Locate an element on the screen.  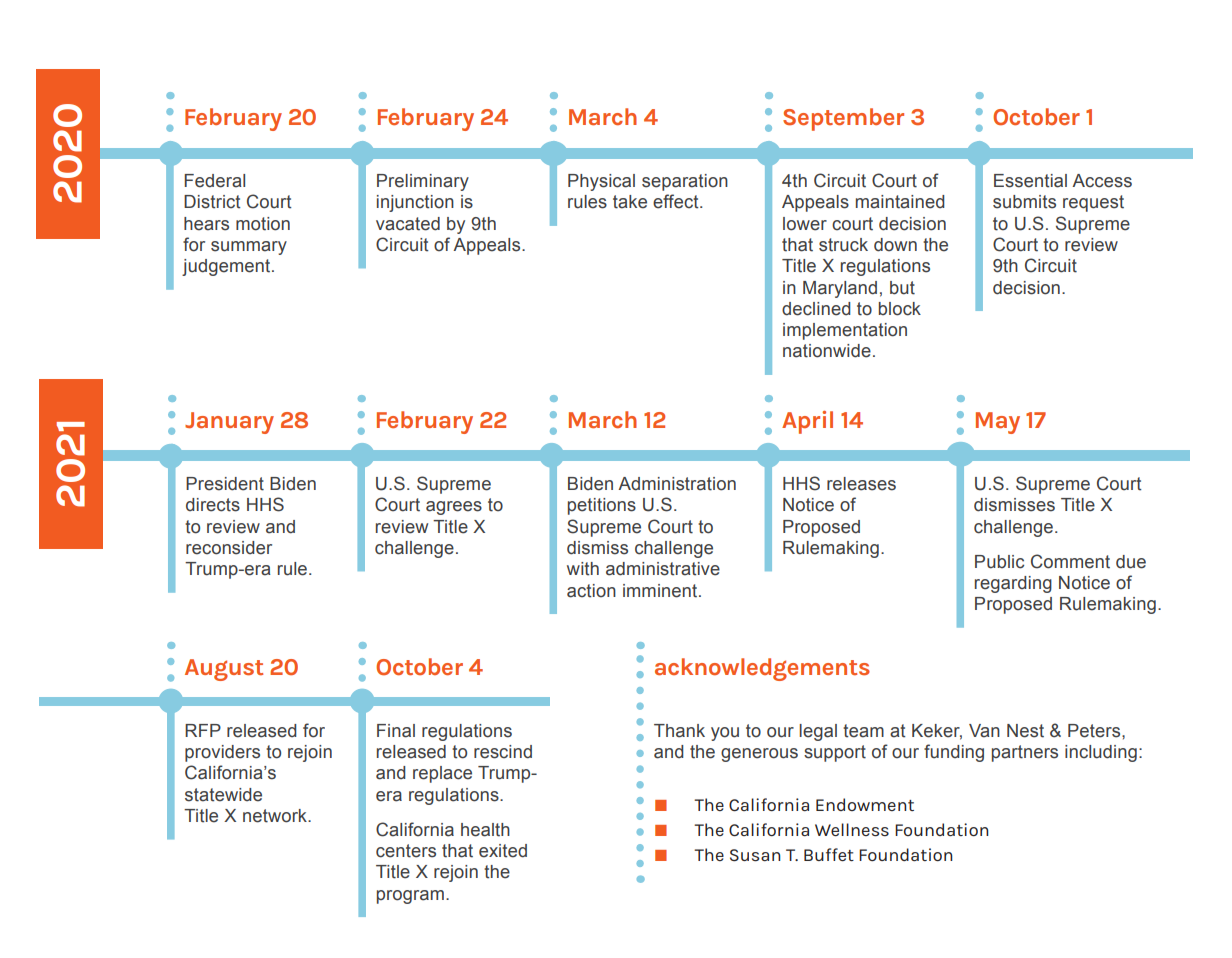
directs is located at coordinates (213, 505).
